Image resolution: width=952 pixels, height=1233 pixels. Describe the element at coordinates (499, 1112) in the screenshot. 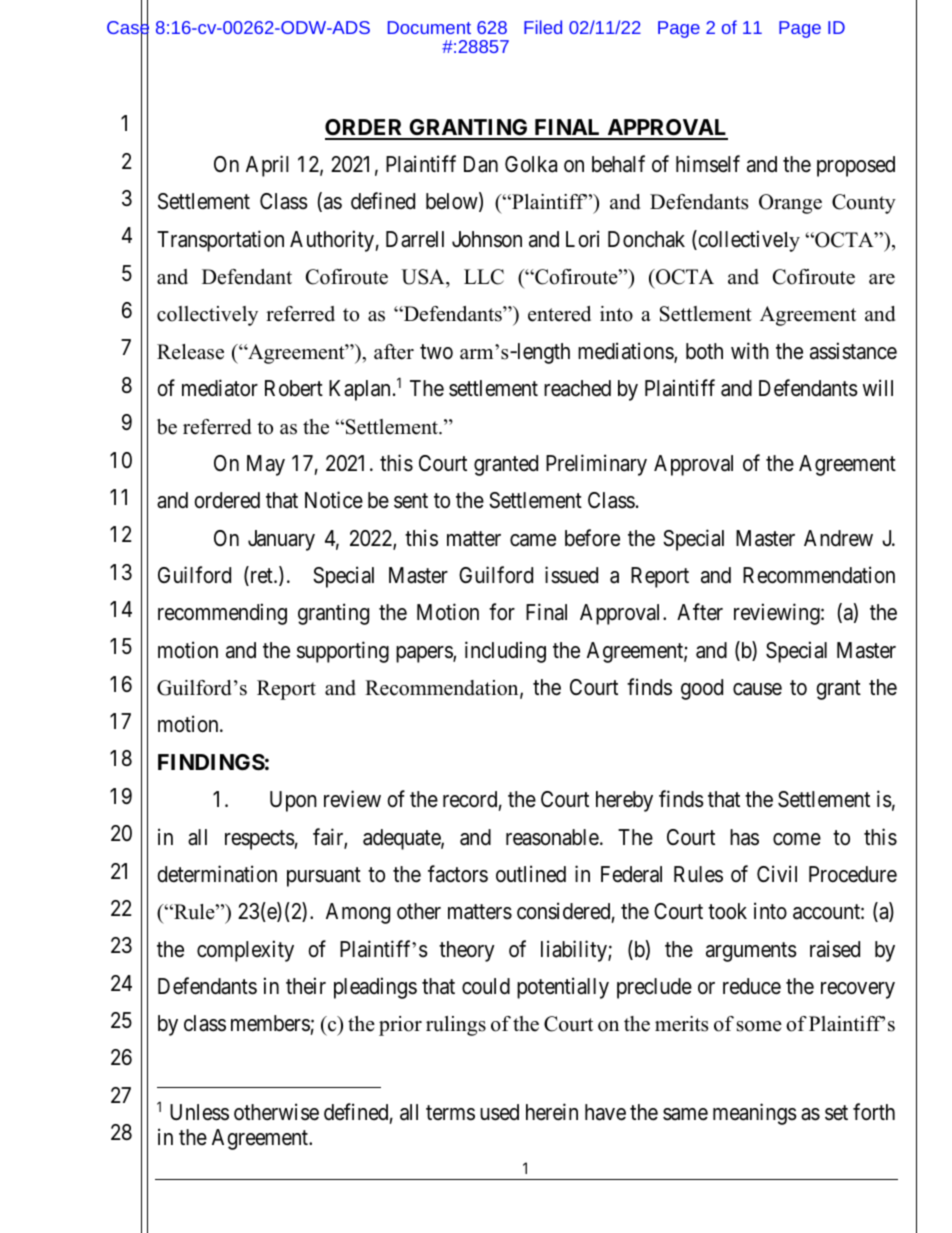

I see `used` at that location.
